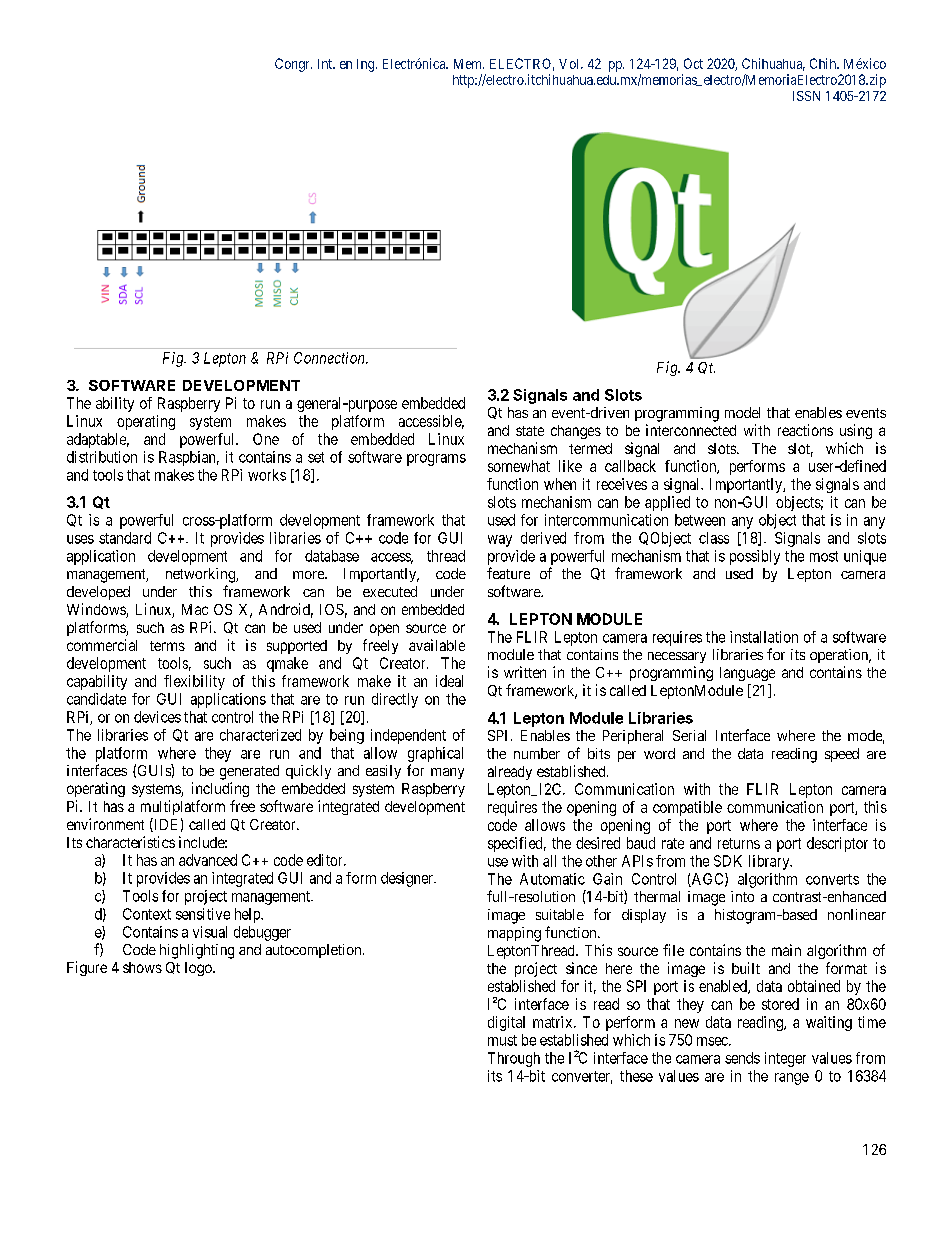 This screenshot has width=952, height=1233. I want to click on Connection, so click(330, 358).
